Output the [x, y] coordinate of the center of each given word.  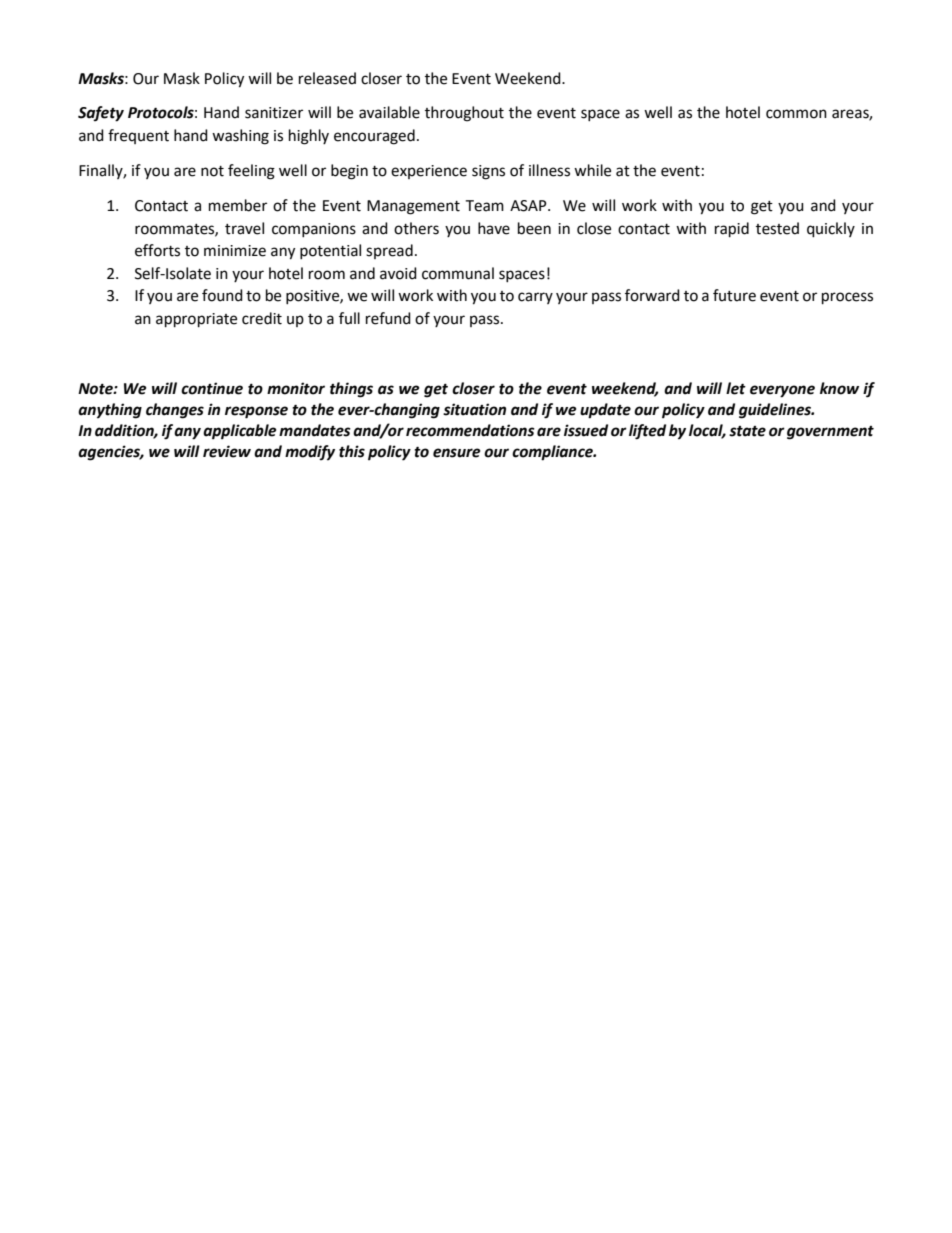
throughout [464, 114]
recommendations [470, 430]
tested [777, 228]
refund [388, 318]
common [796, 114]
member [238, 205]
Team [484, 206]
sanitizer [274, 113]
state [747, 431]
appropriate [196, 320]
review [227, 451]
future [734, 295]
